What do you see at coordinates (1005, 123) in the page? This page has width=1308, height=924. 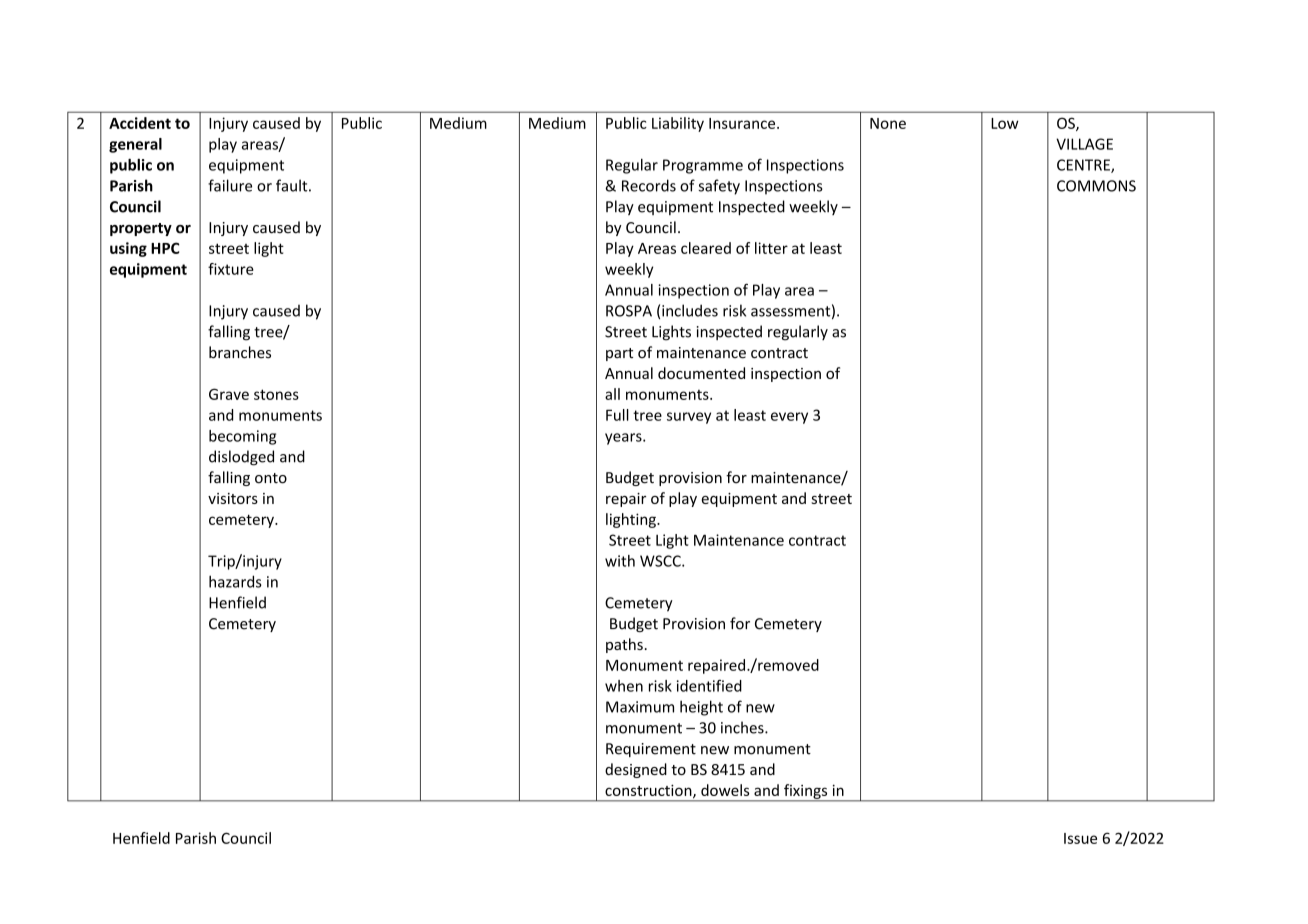 I see `Low` at bounding box center [1005, 123].
